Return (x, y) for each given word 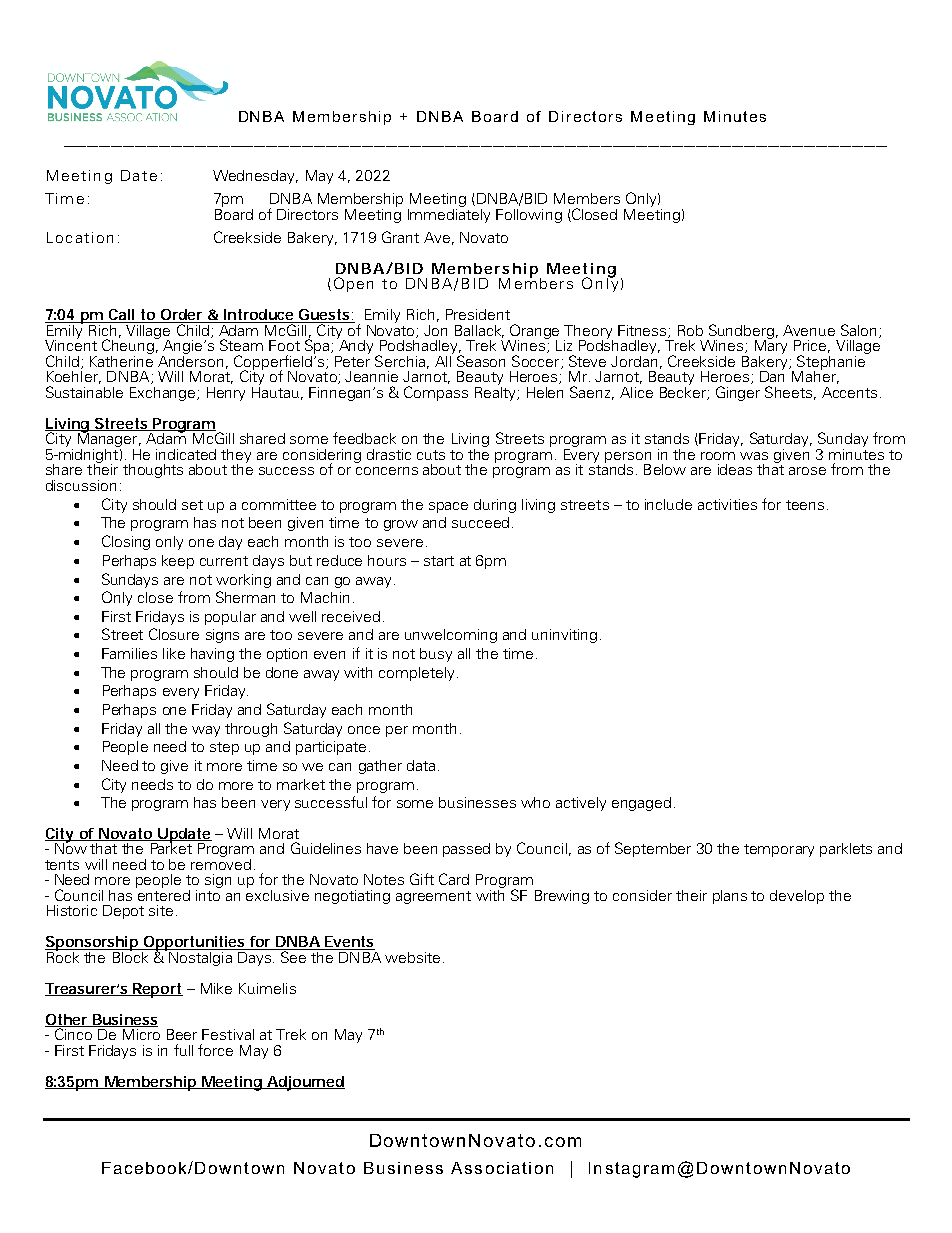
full (183, 1050)
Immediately (449, 214)
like (174, 653)
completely (418, 674)
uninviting (564, 636)
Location (80, 237)
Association (502, 1168)
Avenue (809, 330)
